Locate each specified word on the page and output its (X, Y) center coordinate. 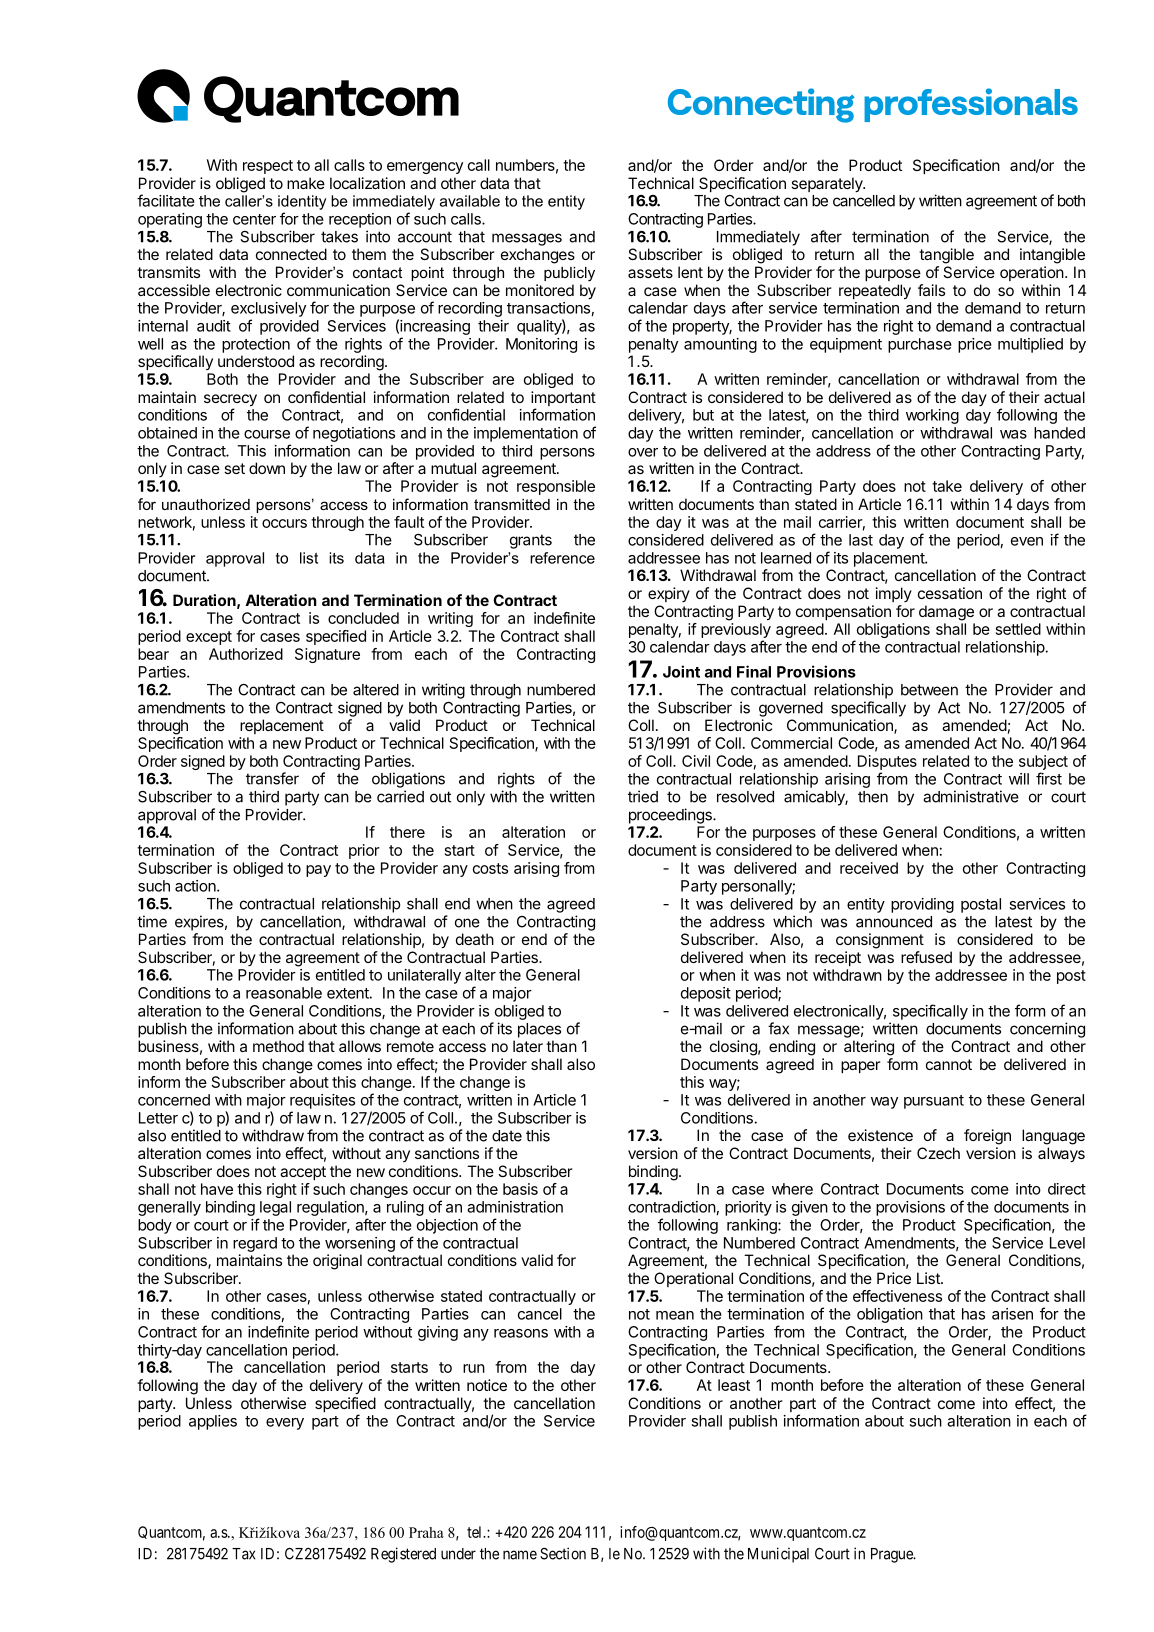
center (254, 219)
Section (563, 1553)
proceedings (671, 816)
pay (318, 871)
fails (931, 290)
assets (650, 272)
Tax (243, 1554)
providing (922, 905)
